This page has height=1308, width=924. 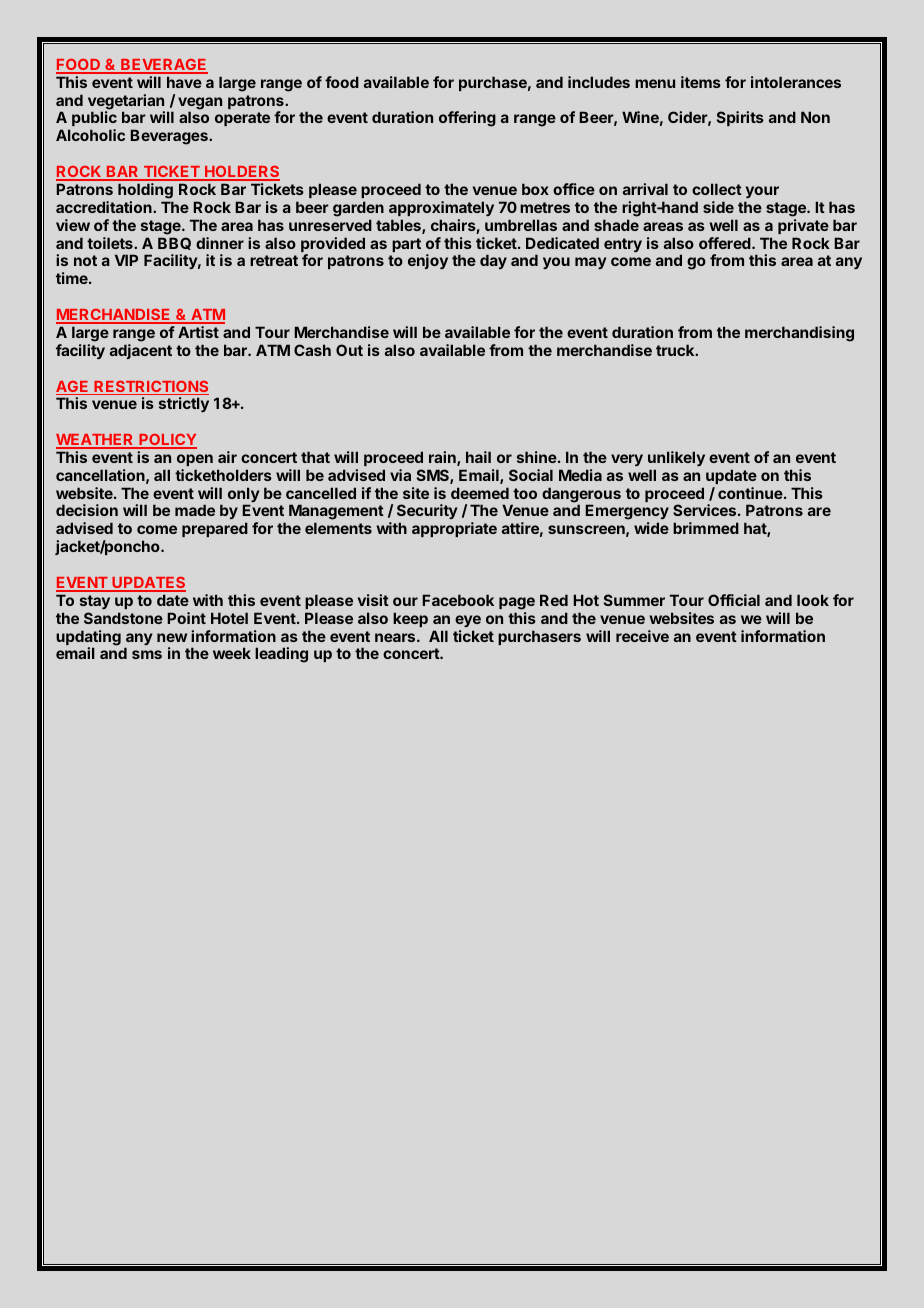 I want to click on nears, so click(x=396, y=637).
